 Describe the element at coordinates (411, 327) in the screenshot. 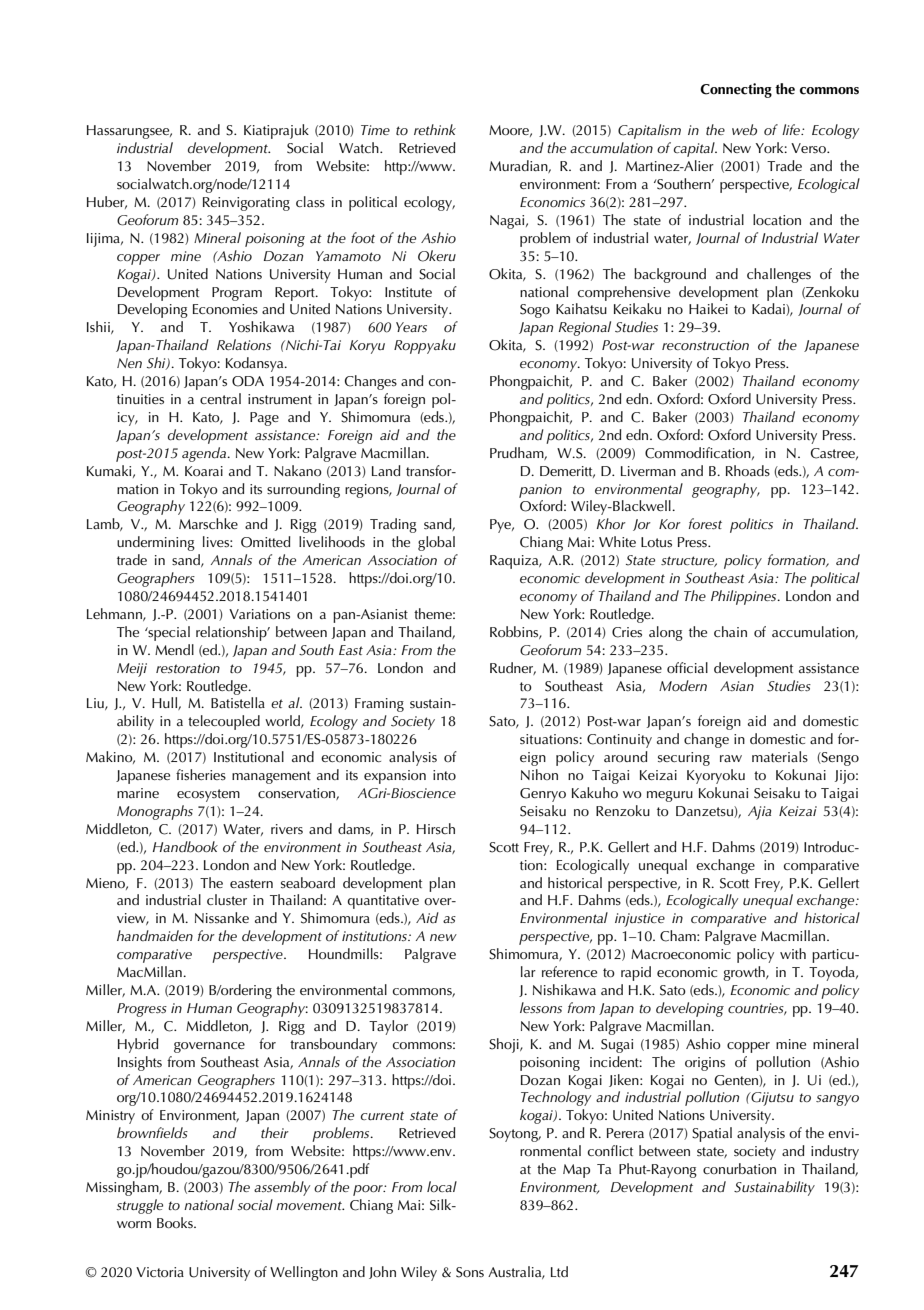

I see `Years` at that location.
